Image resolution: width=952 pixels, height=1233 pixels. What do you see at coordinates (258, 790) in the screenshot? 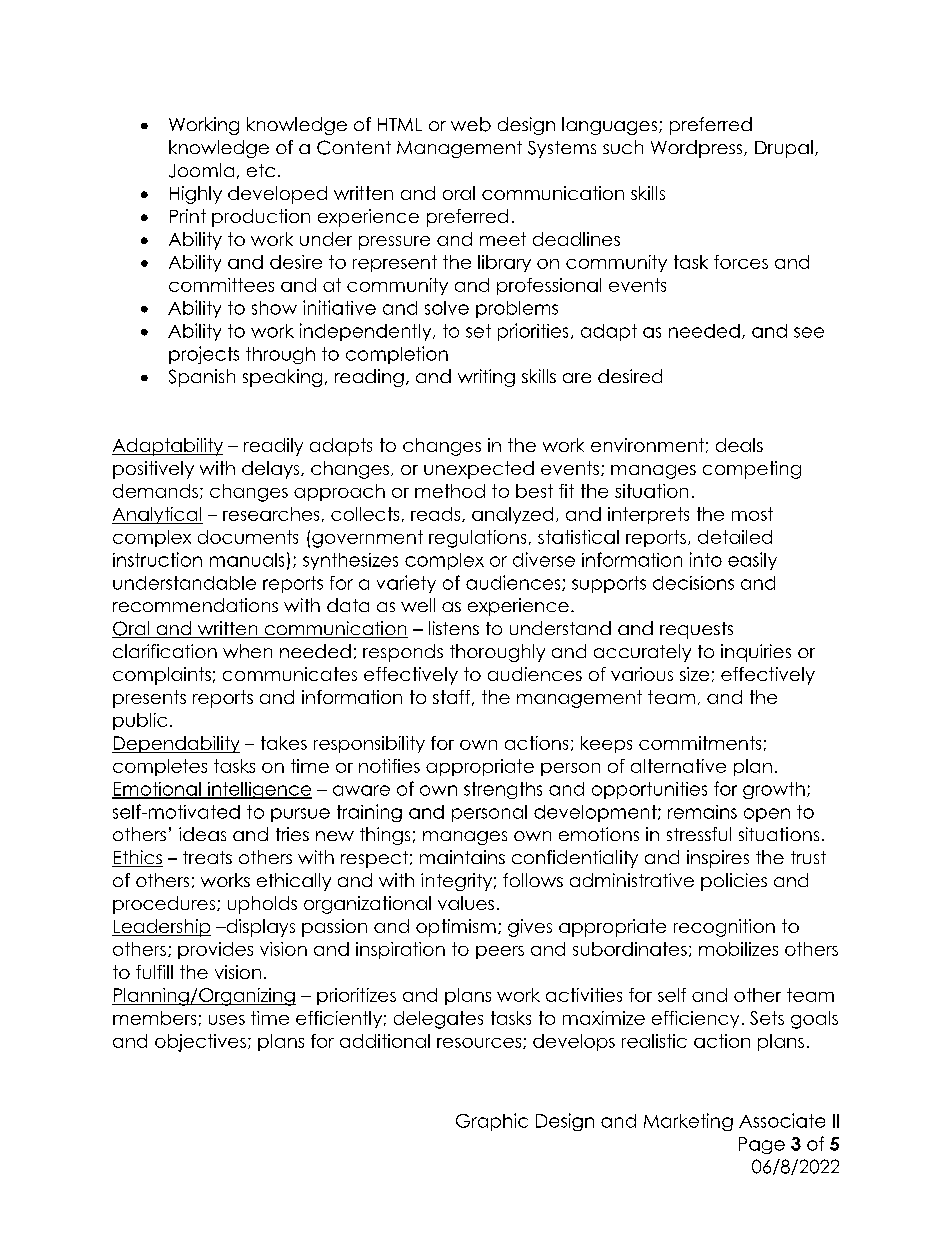
I see `intelligence` at bounding box center [258, 790].
